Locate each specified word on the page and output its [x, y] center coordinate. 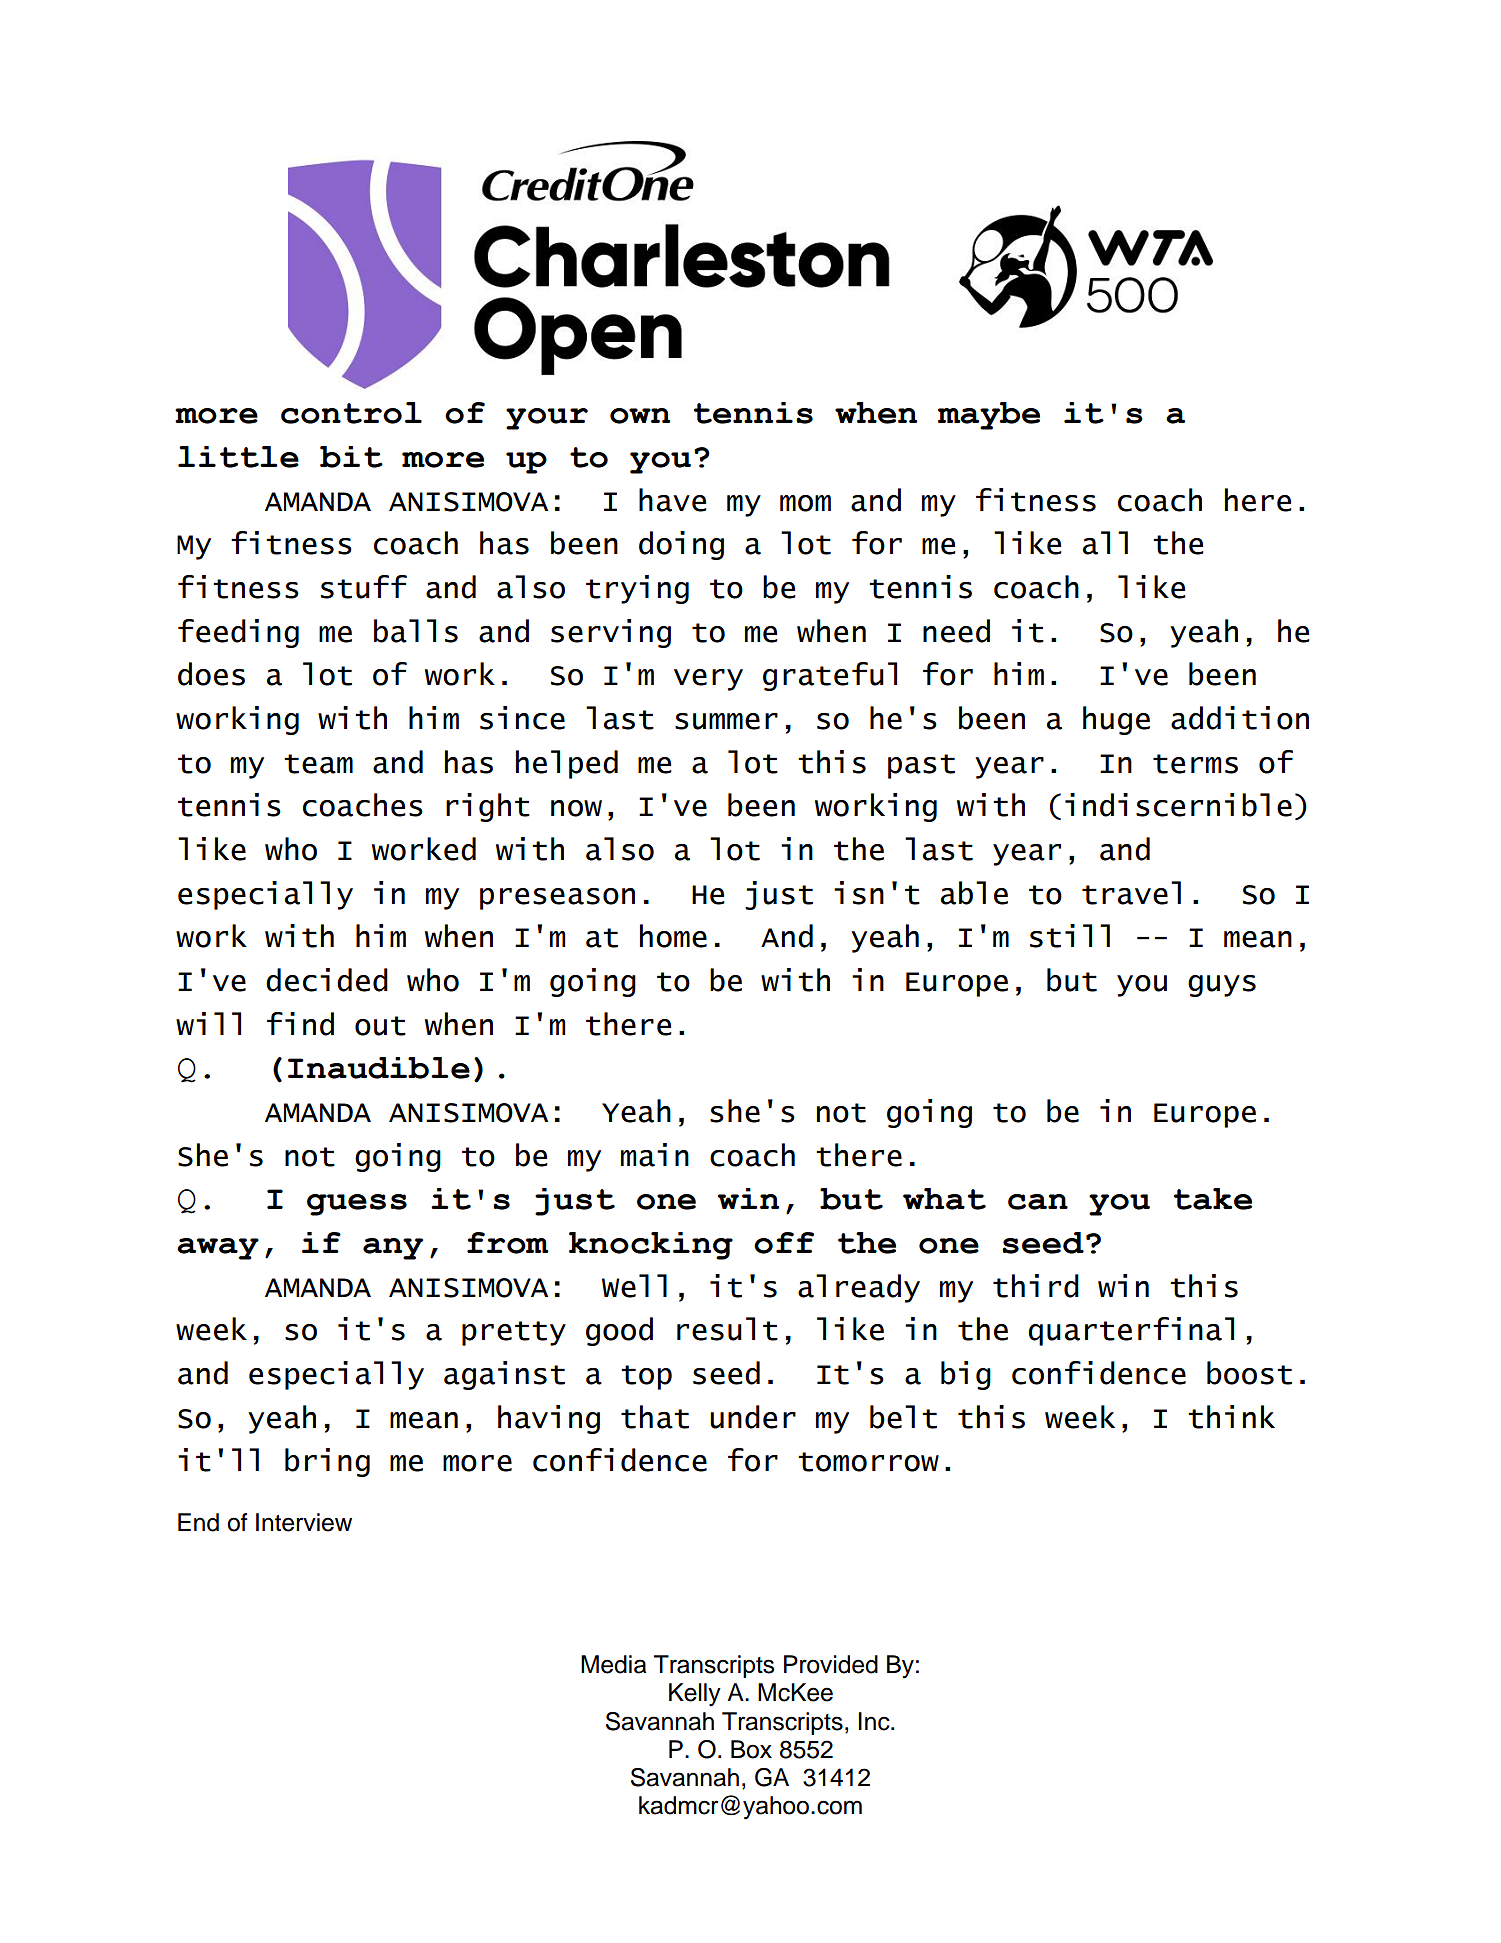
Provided [831, 1664]
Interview [304, 1522]
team [318, 764]
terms [1195, 764]
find [300, 1024]
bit [351, 457]
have [673, 500]
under [753, 1417]
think [1231, 1417]
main [655, 1155]
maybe [989, 416]
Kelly [695, 1695]
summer [726, 721]
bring [327, 1462]
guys [1222, 986]
